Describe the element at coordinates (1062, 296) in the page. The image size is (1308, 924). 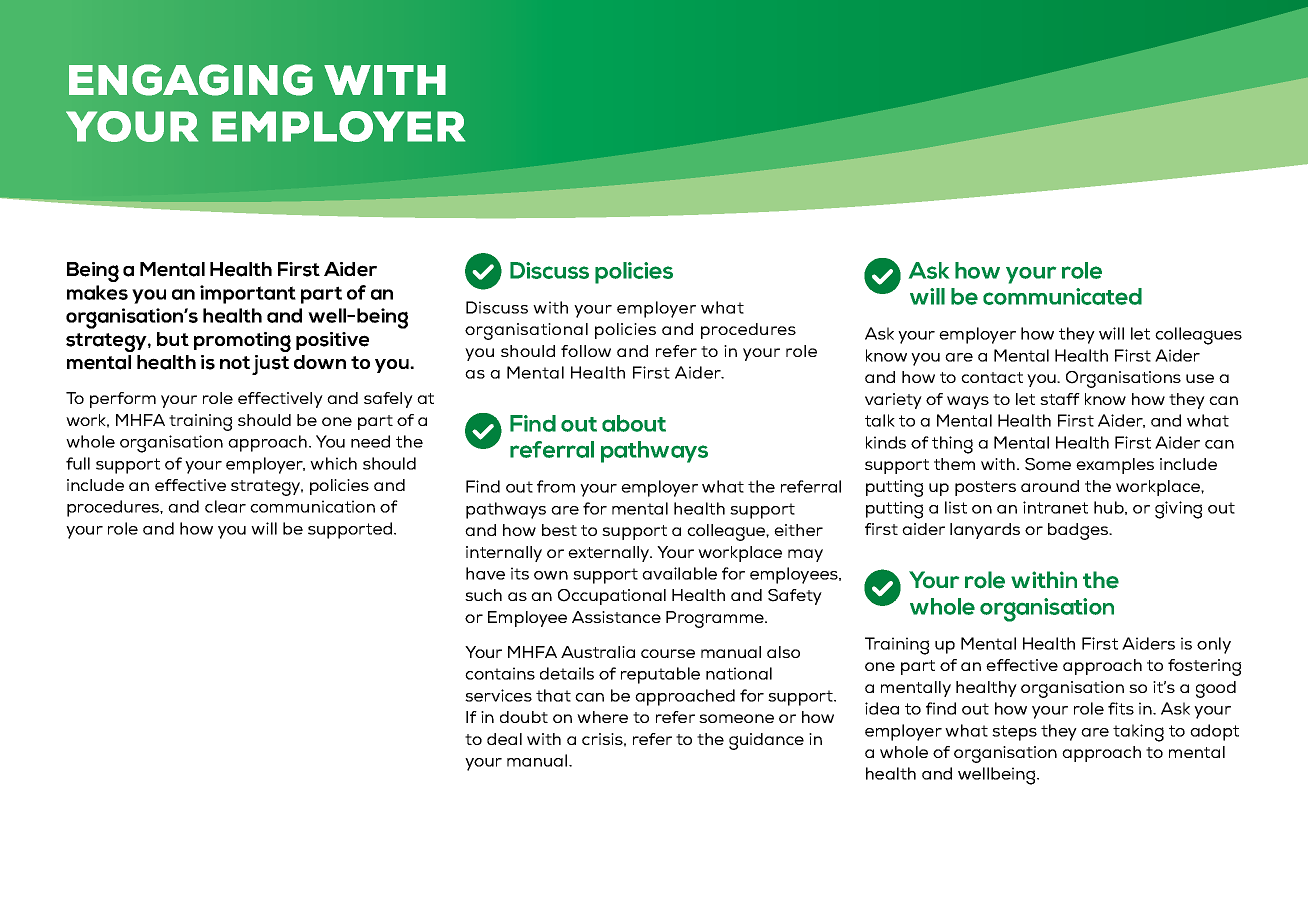
I see `communicated` at that location.
